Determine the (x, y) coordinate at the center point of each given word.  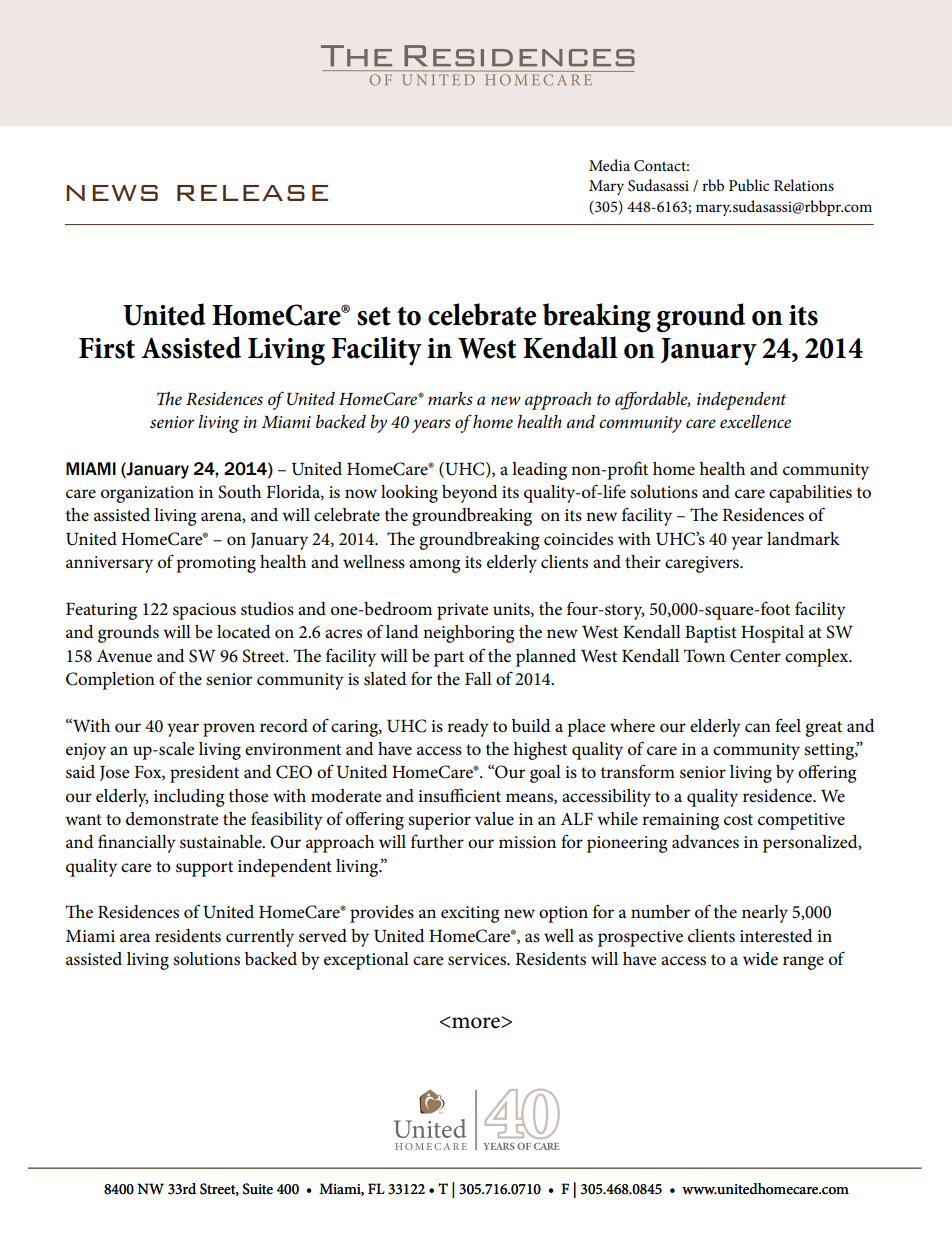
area (135, 938)
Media (609, 165)
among (434, 566)
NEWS (112, 193)
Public (749, 185)
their (643, 562)
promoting (216, 564)
